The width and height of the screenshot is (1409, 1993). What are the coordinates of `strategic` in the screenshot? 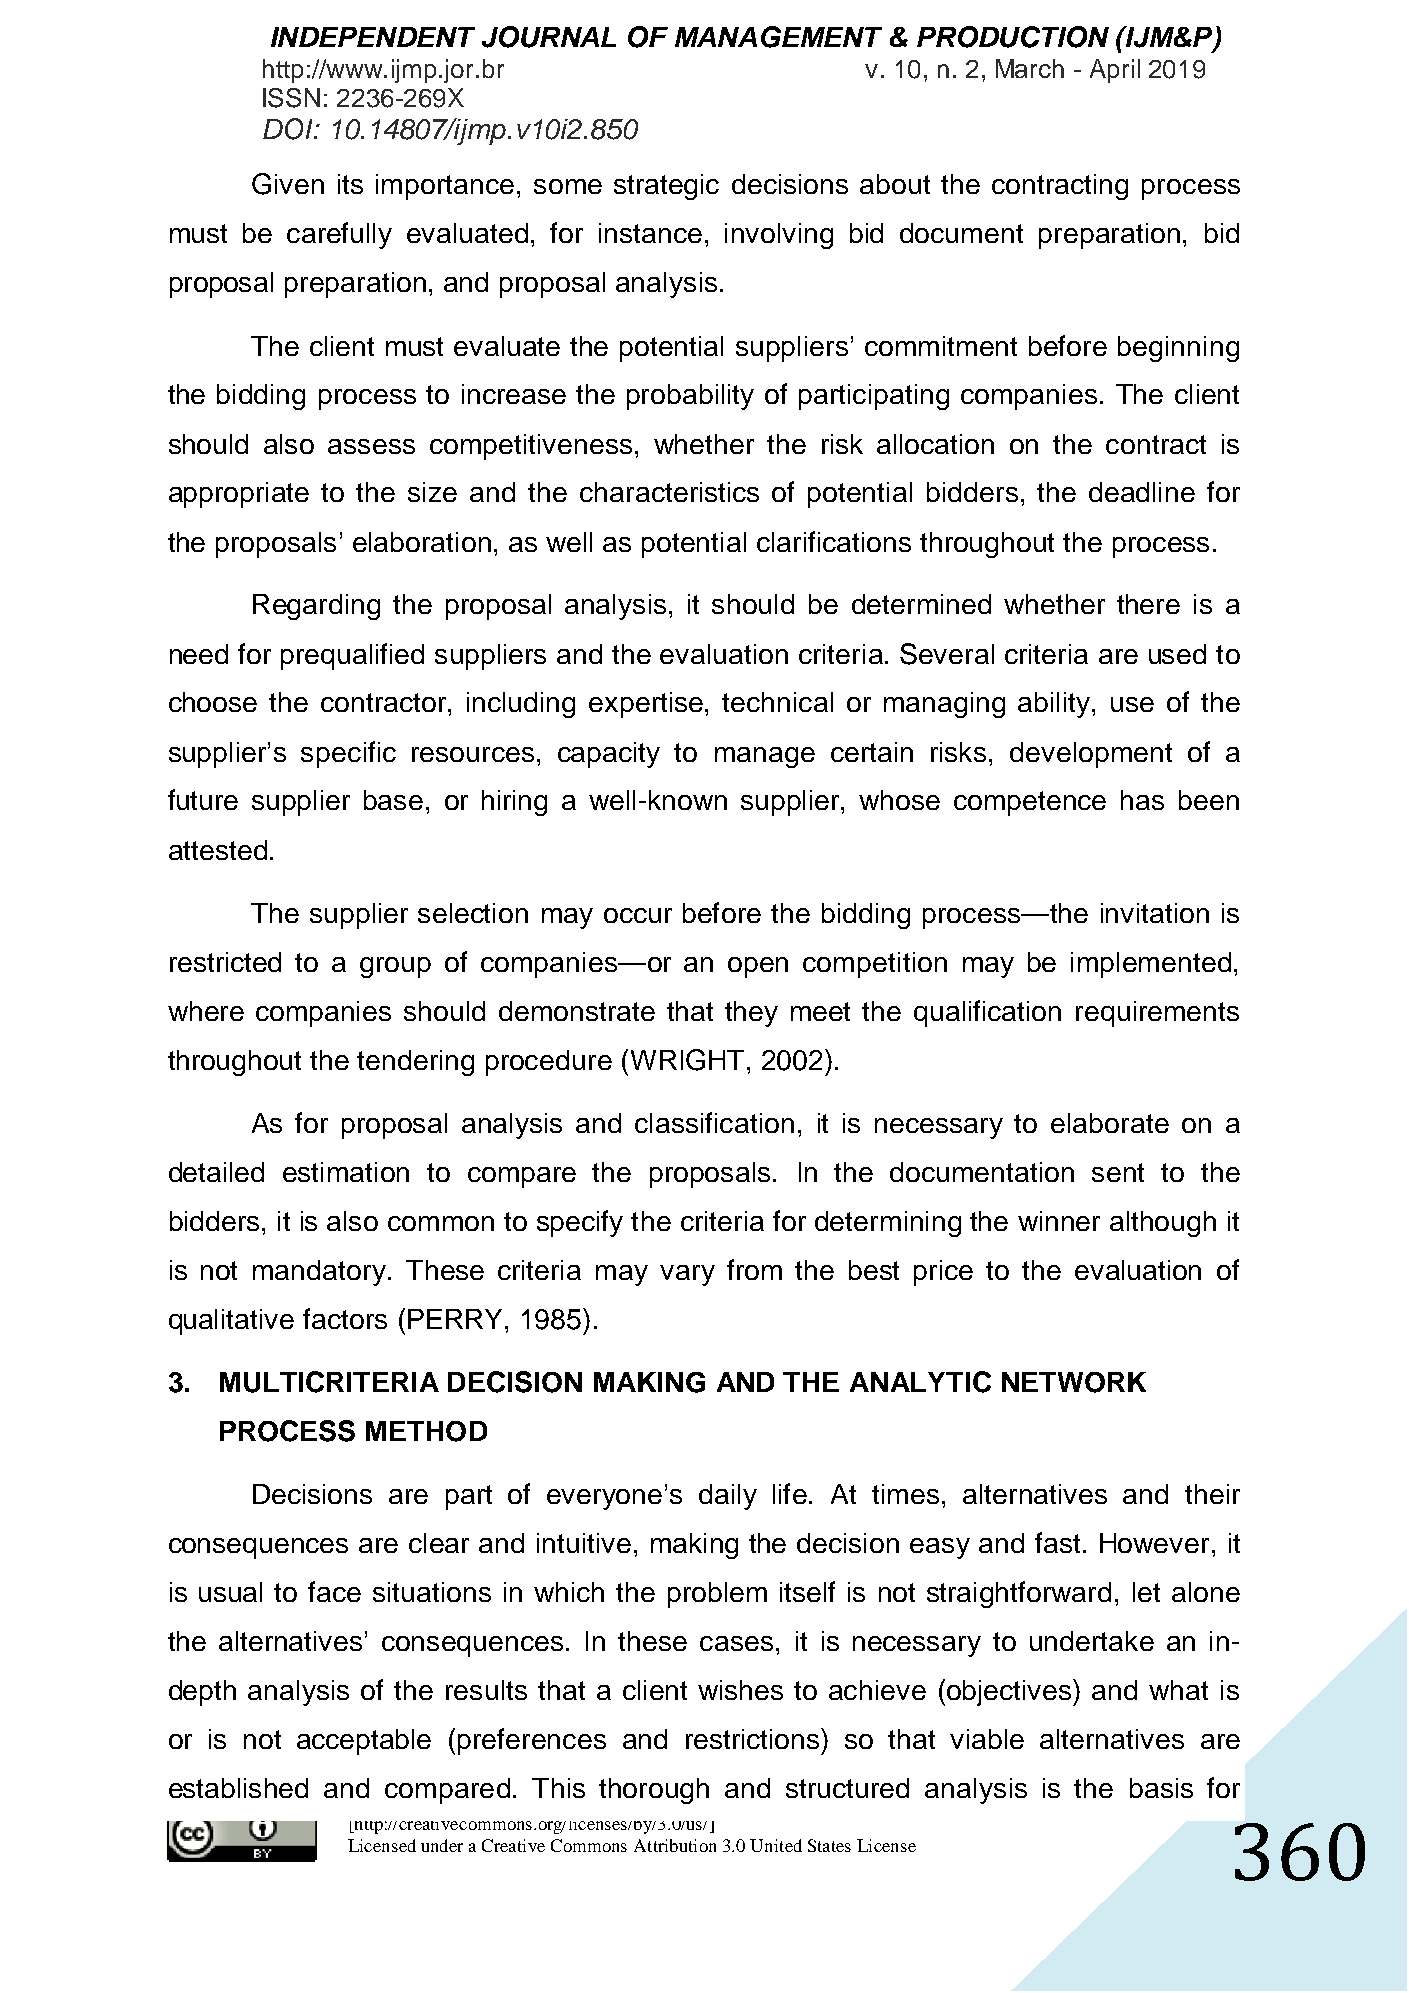 It's located at (666, 187).
